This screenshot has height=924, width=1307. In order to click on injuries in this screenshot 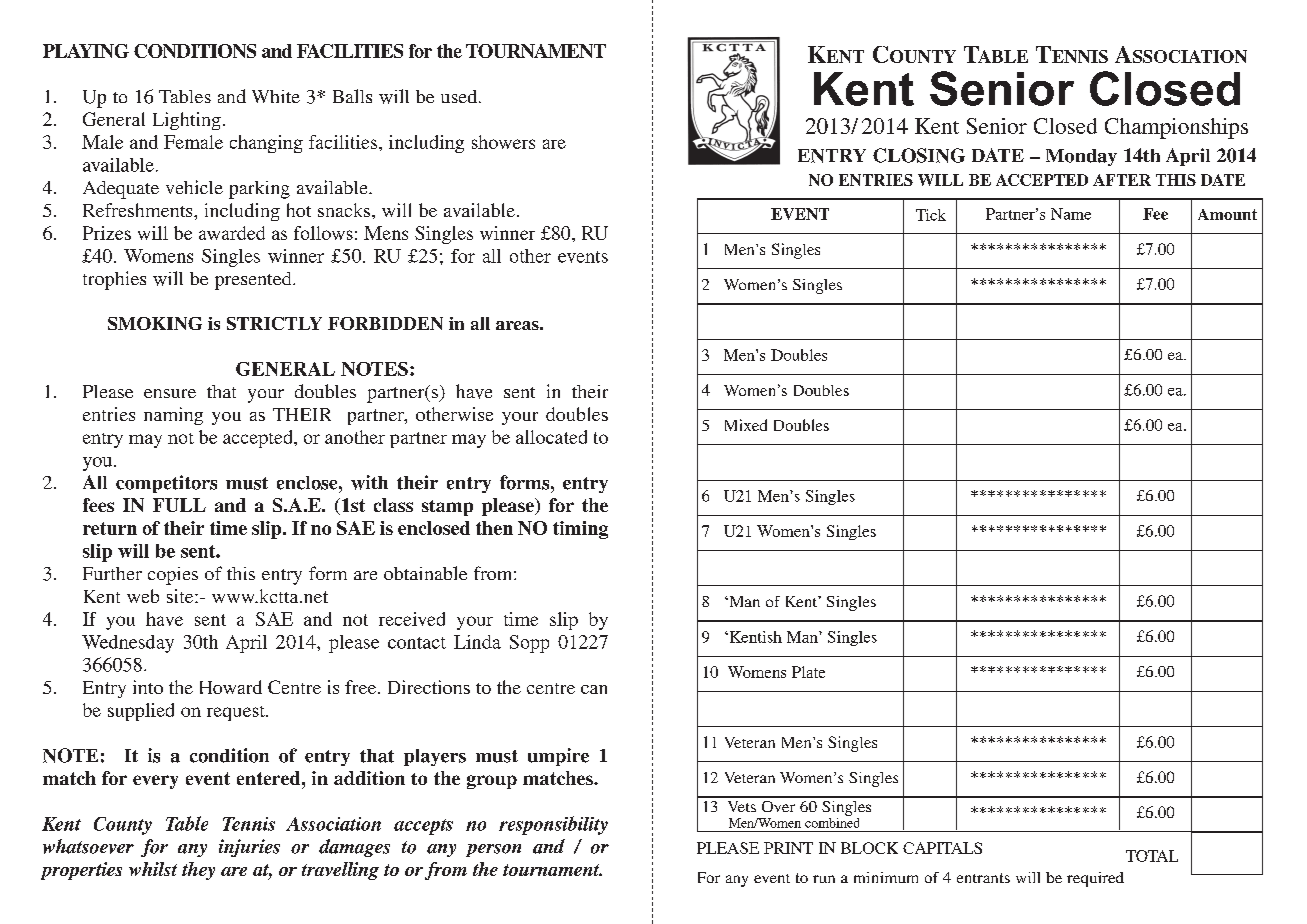, I will do `click(249, 848)`.
